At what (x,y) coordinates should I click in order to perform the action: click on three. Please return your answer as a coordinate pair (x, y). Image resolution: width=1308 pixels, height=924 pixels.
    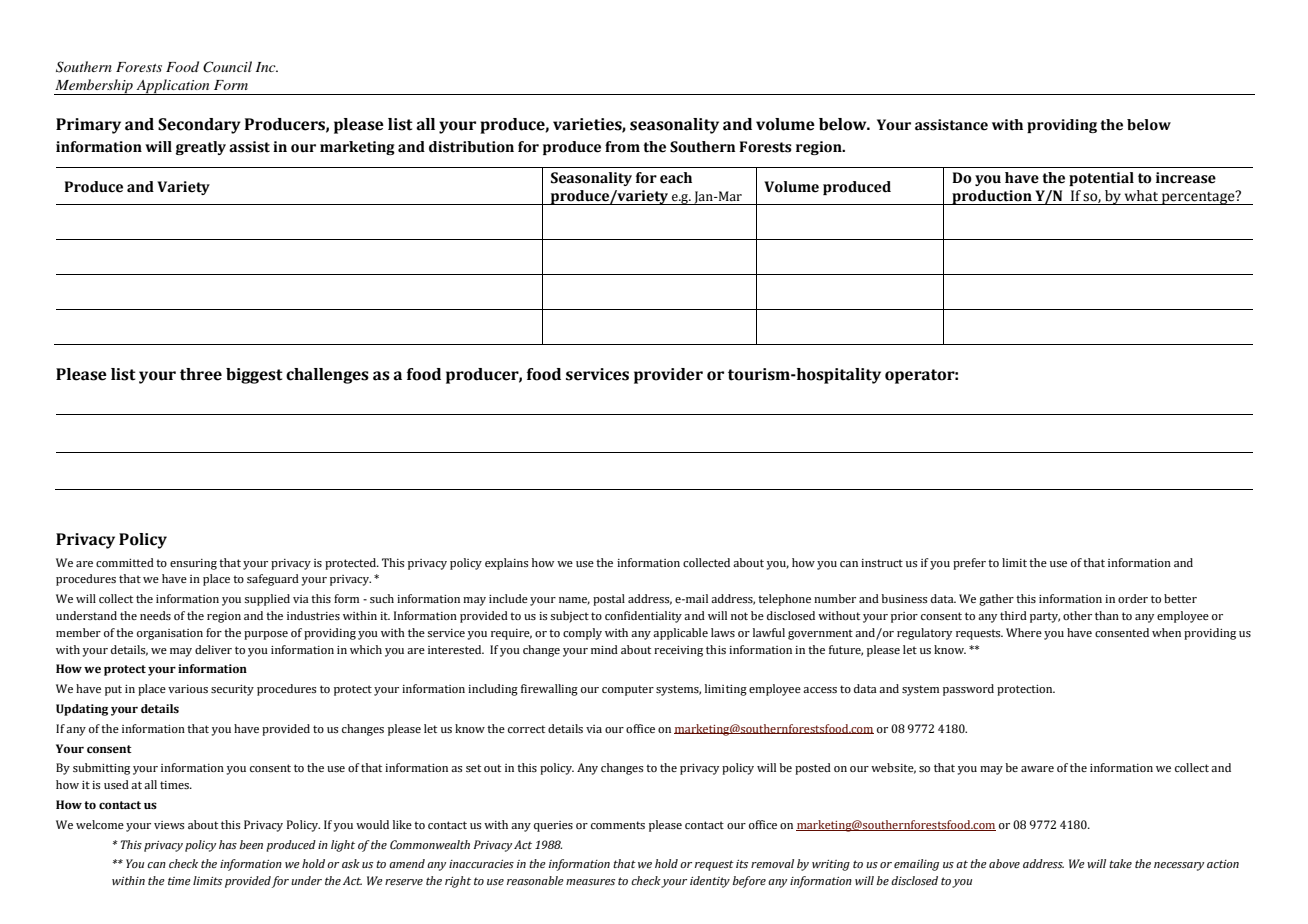
    Looking at the image, I should click on (201, 374).
